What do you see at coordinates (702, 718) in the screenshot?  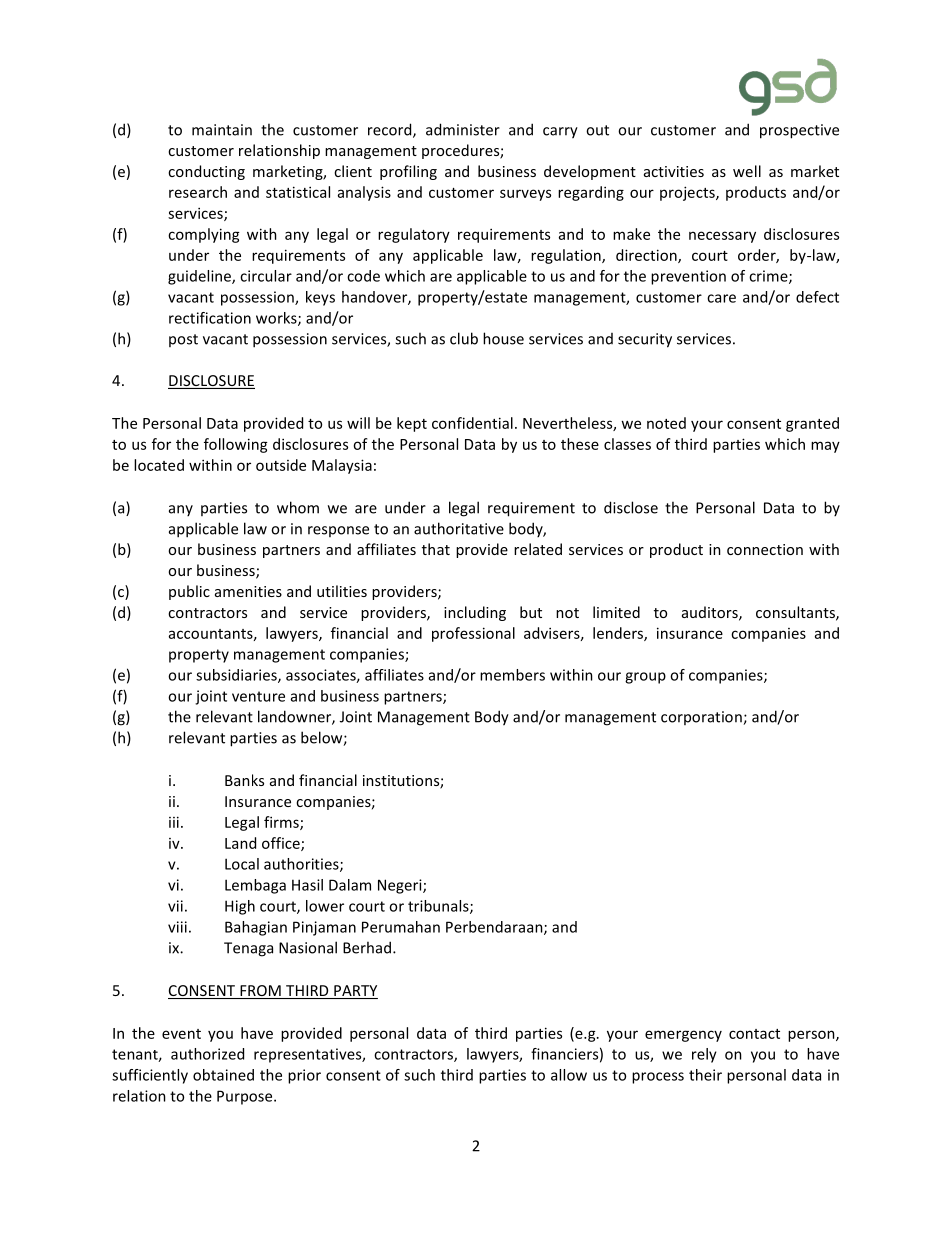 I see `corporation` at bounding box center [702, 718].
